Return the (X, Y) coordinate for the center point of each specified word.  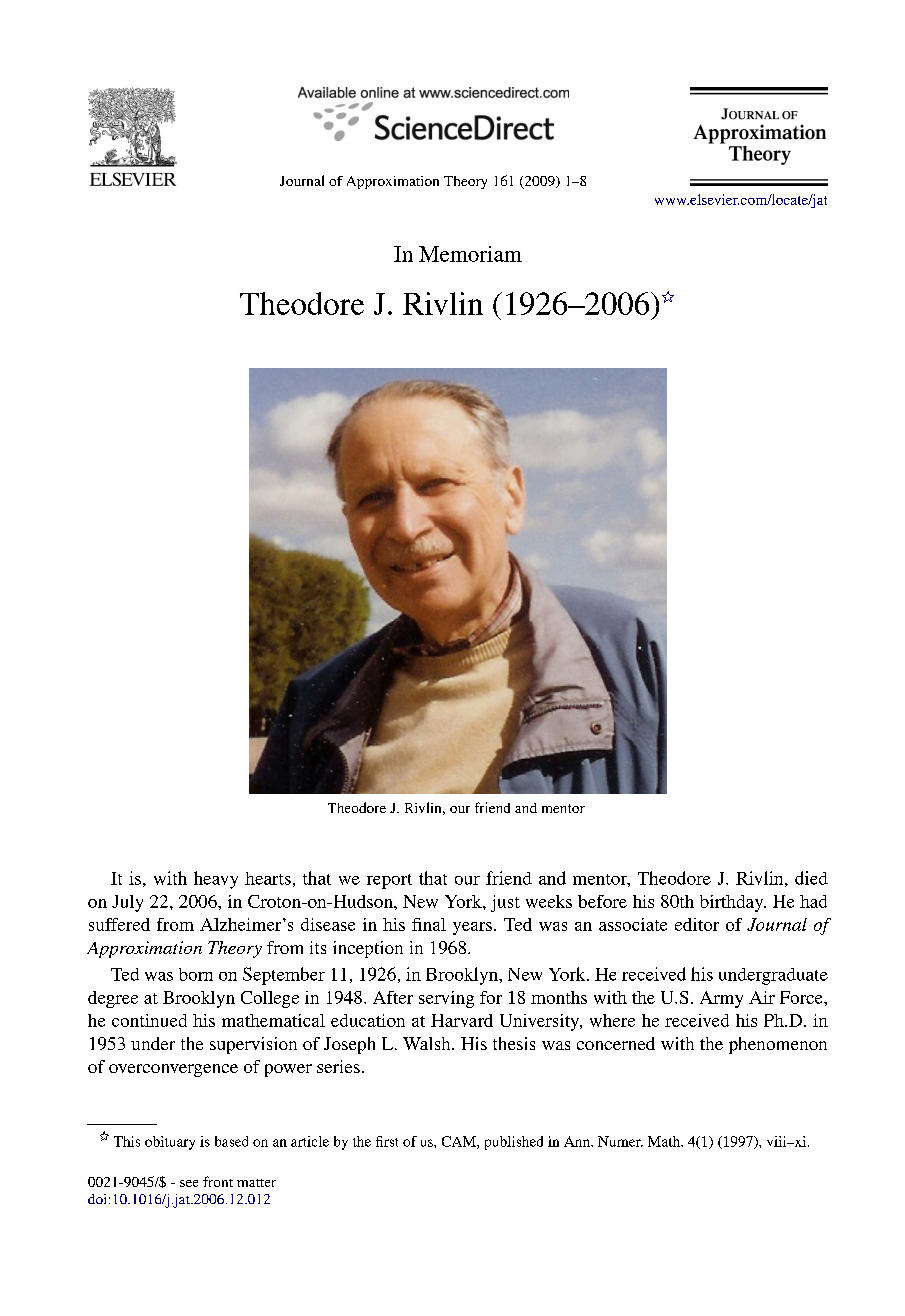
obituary (170, 1143)
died (811, 878)
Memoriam (470, 254)
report (389, 881)
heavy (216, 880)
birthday (733, 903)
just (505, 903)
